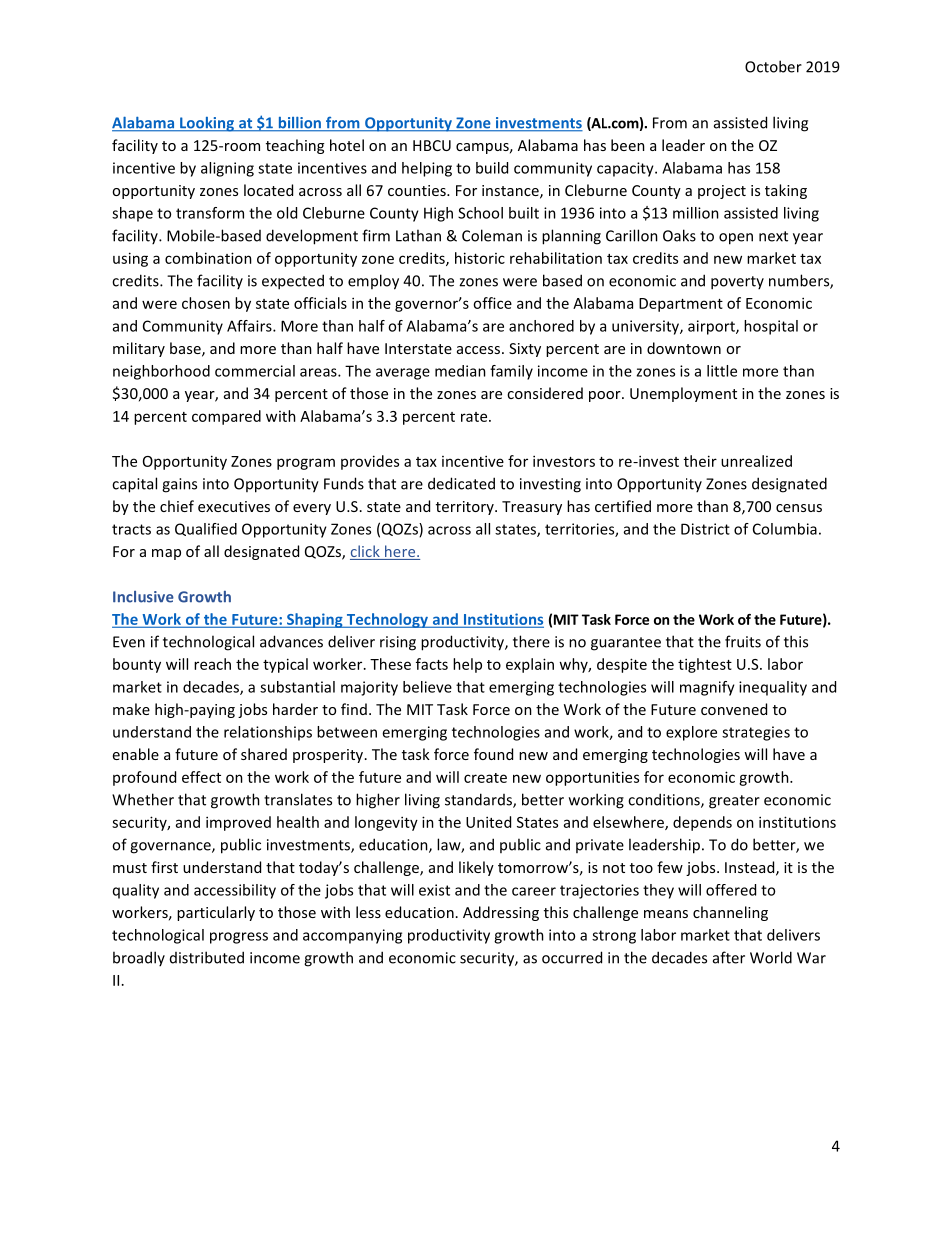  What do you see at coordinates (216, 913) in the document?
I see `particularly` at bounding box center [216, 913].
